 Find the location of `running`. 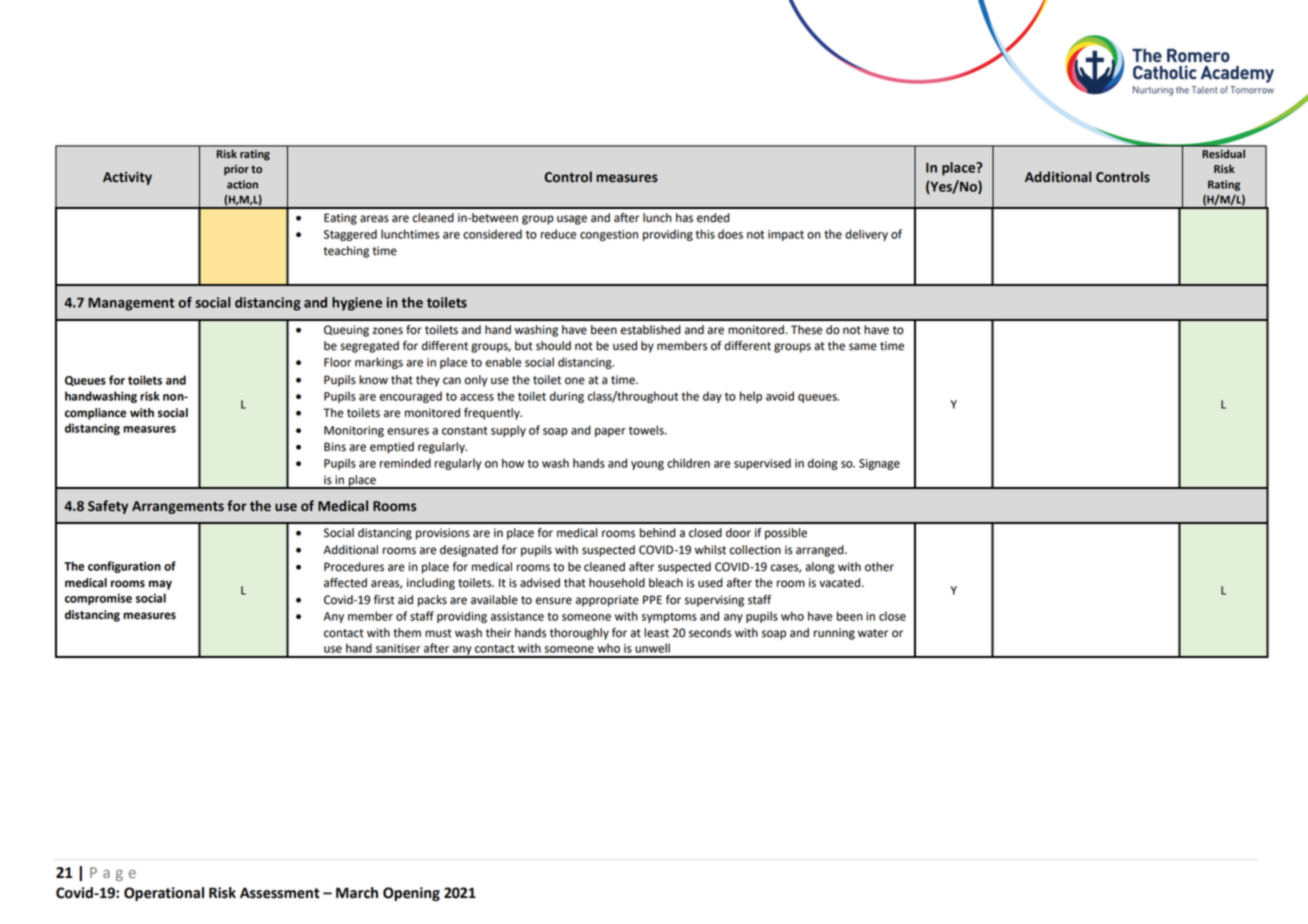

running is located at coordinates (834, 634).
